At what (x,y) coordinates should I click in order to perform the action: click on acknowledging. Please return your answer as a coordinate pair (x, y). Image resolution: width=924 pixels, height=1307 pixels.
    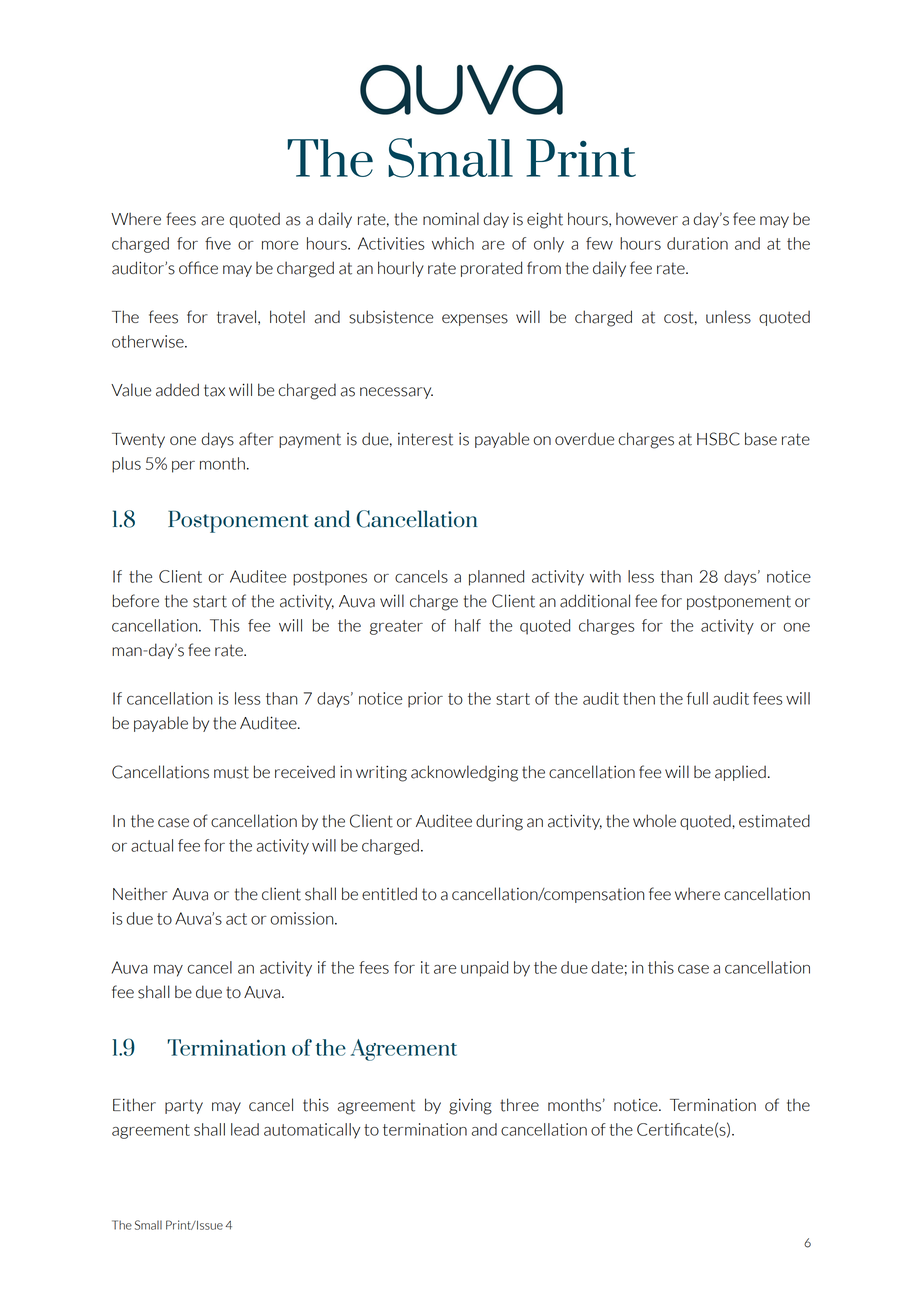
    Looking at the image, I should click on (464, 773).
